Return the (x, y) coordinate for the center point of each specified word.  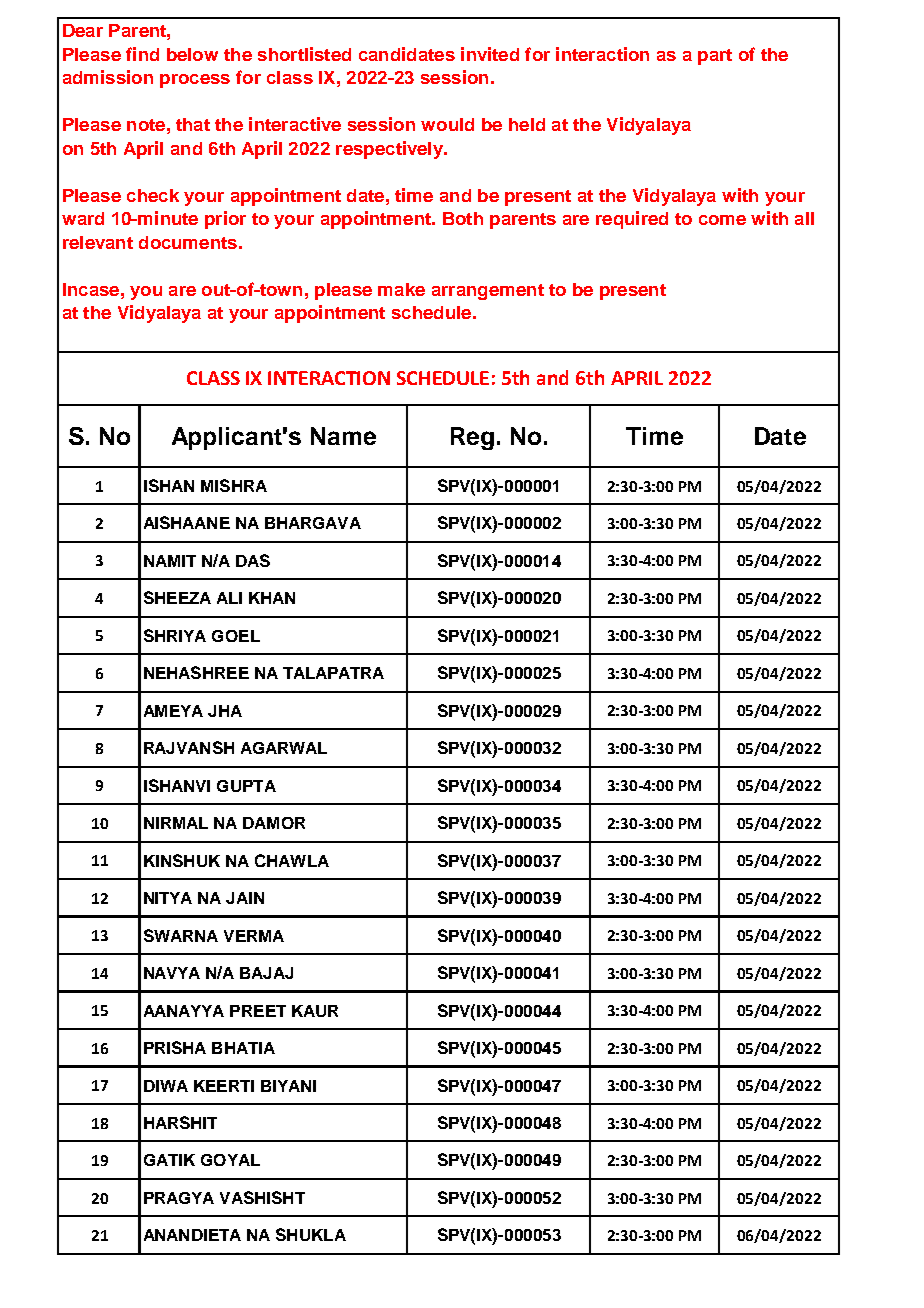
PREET (258, 1011)
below (192, 54)
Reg (472, 438)
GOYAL (230, 1160)
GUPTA (246, 786)
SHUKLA (311, 1234)
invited (490, 54)
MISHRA (234, 485)
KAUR (315, 1011)
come (722, 220)
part (715, 57)
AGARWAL (284, 748)
